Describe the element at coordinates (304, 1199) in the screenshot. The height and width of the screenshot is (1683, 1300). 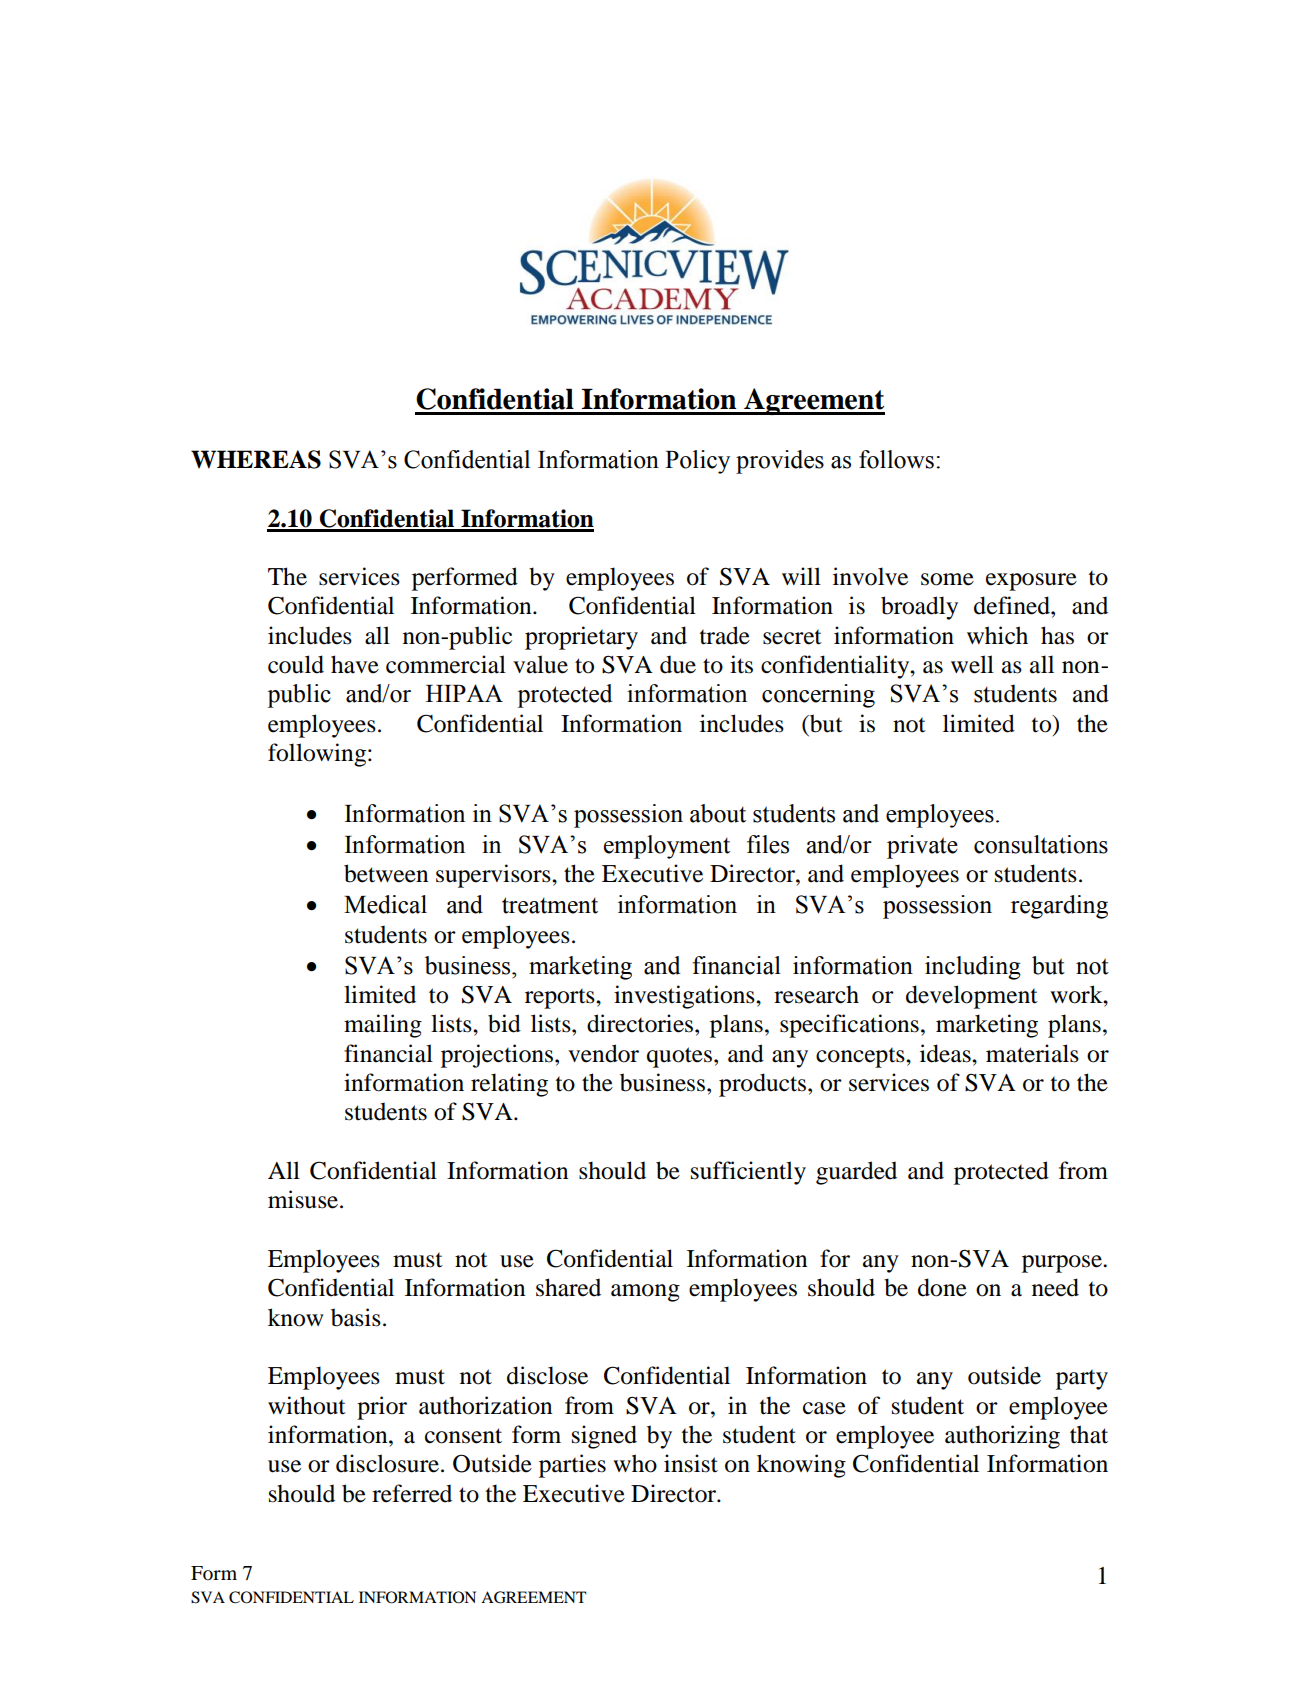
I see `misuse` at that location.
